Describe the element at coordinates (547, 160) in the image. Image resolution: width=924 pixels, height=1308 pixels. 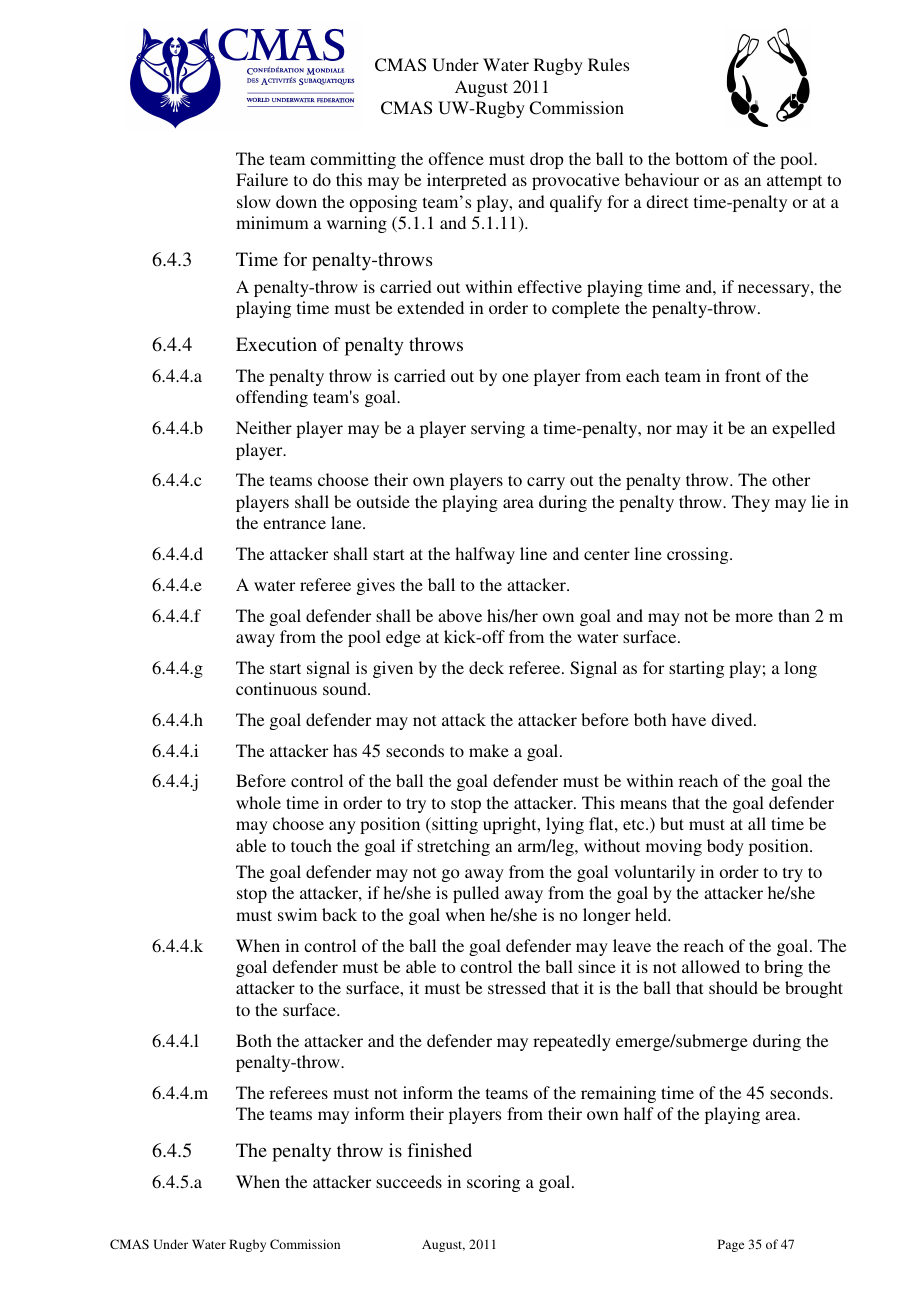
I see `drop` at that location.
